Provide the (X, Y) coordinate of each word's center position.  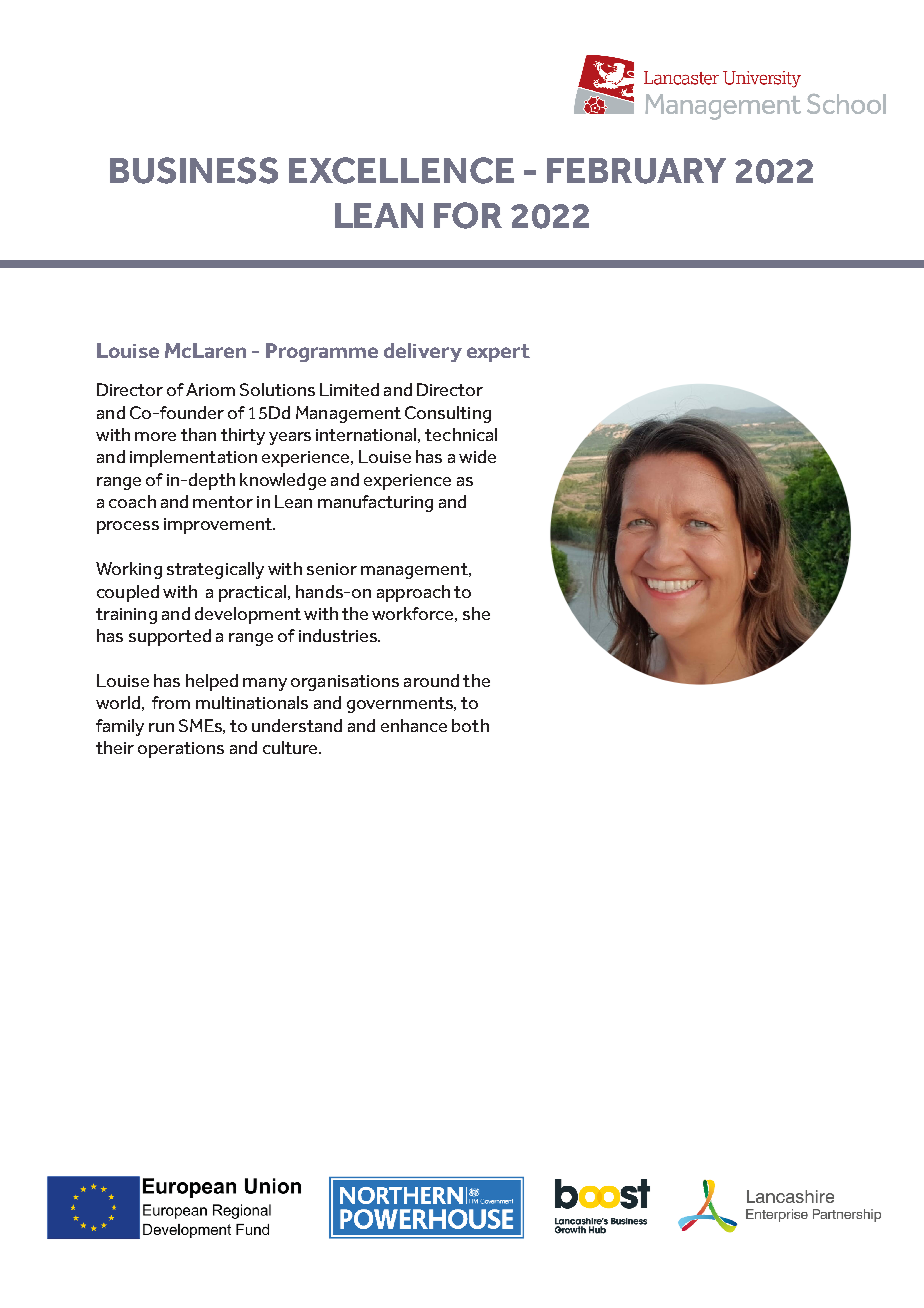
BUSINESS (194, 170)
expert (498, 353)
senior (332, 569)
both (470, 725)
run (161, 727)
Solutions (277, 389)
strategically (215, 570)
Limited (349, 389)
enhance (414, 725)
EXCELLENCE (401, 170)
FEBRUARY (636, 171)
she (476, 613)
